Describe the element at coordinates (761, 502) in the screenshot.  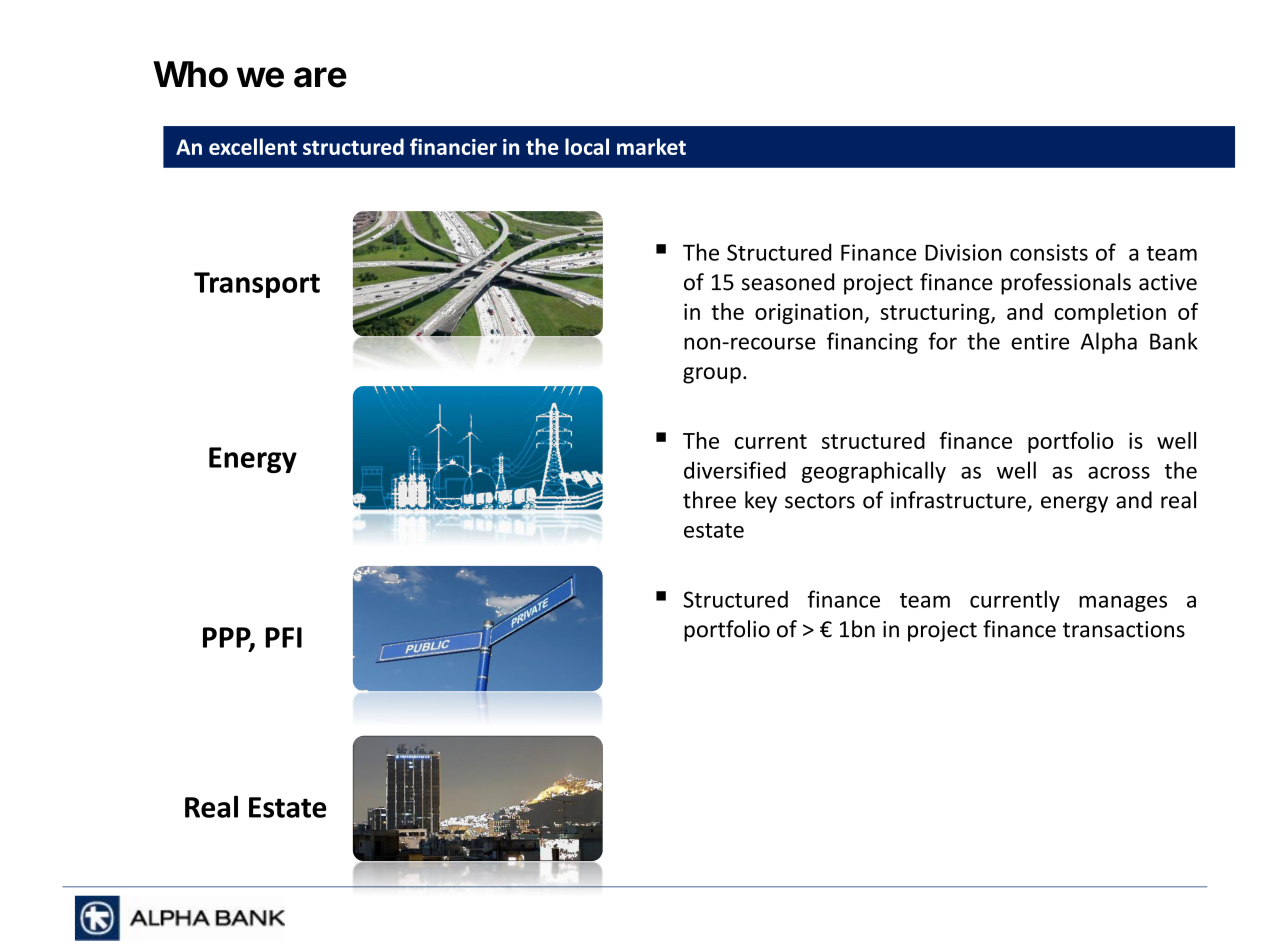
I see `key` at that location.
